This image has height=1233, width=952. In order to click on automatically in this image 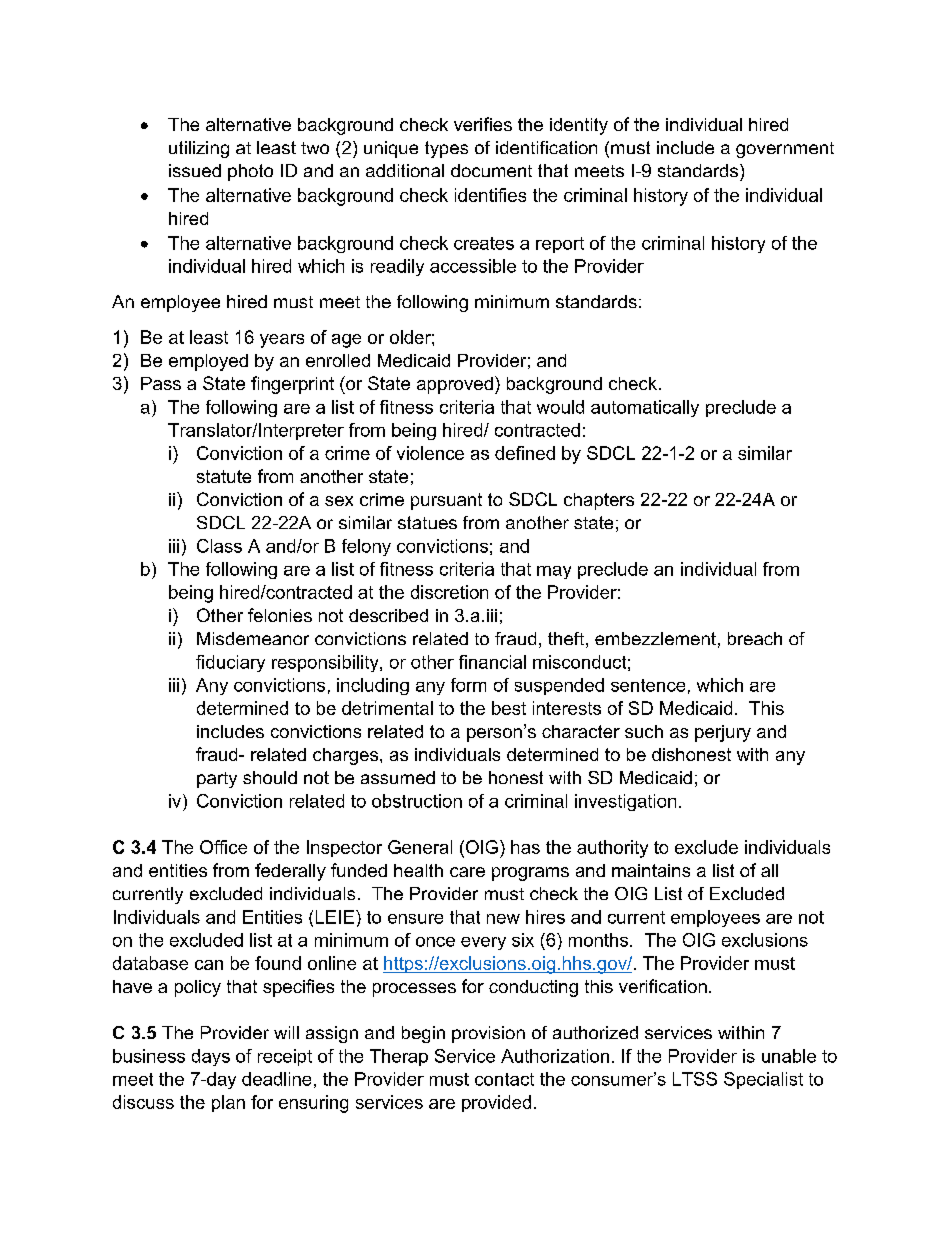, I will do `click(645, 408)`.
